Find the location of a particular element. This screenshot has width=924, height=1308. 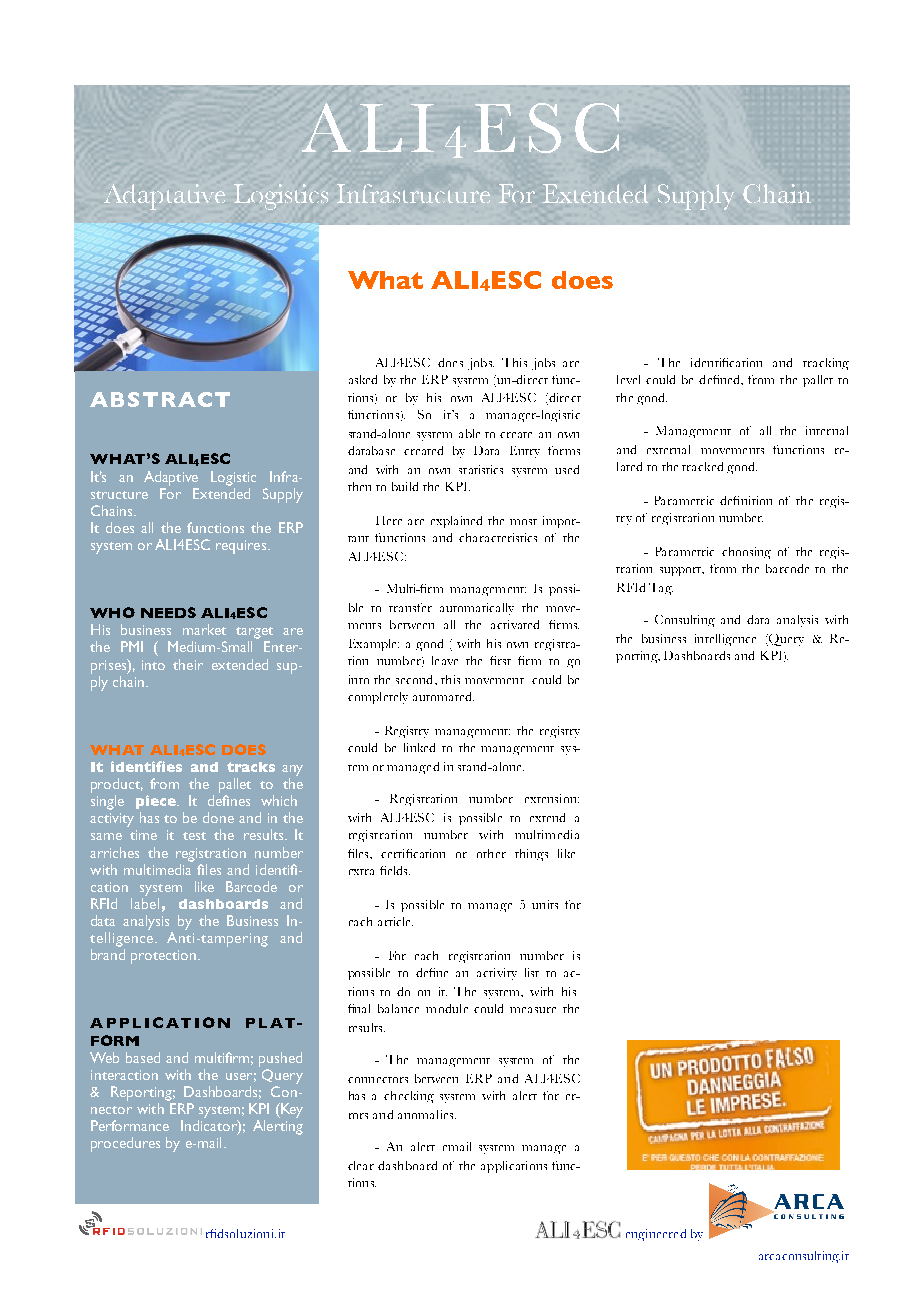

clear is located at coordinates (361, 1165).
